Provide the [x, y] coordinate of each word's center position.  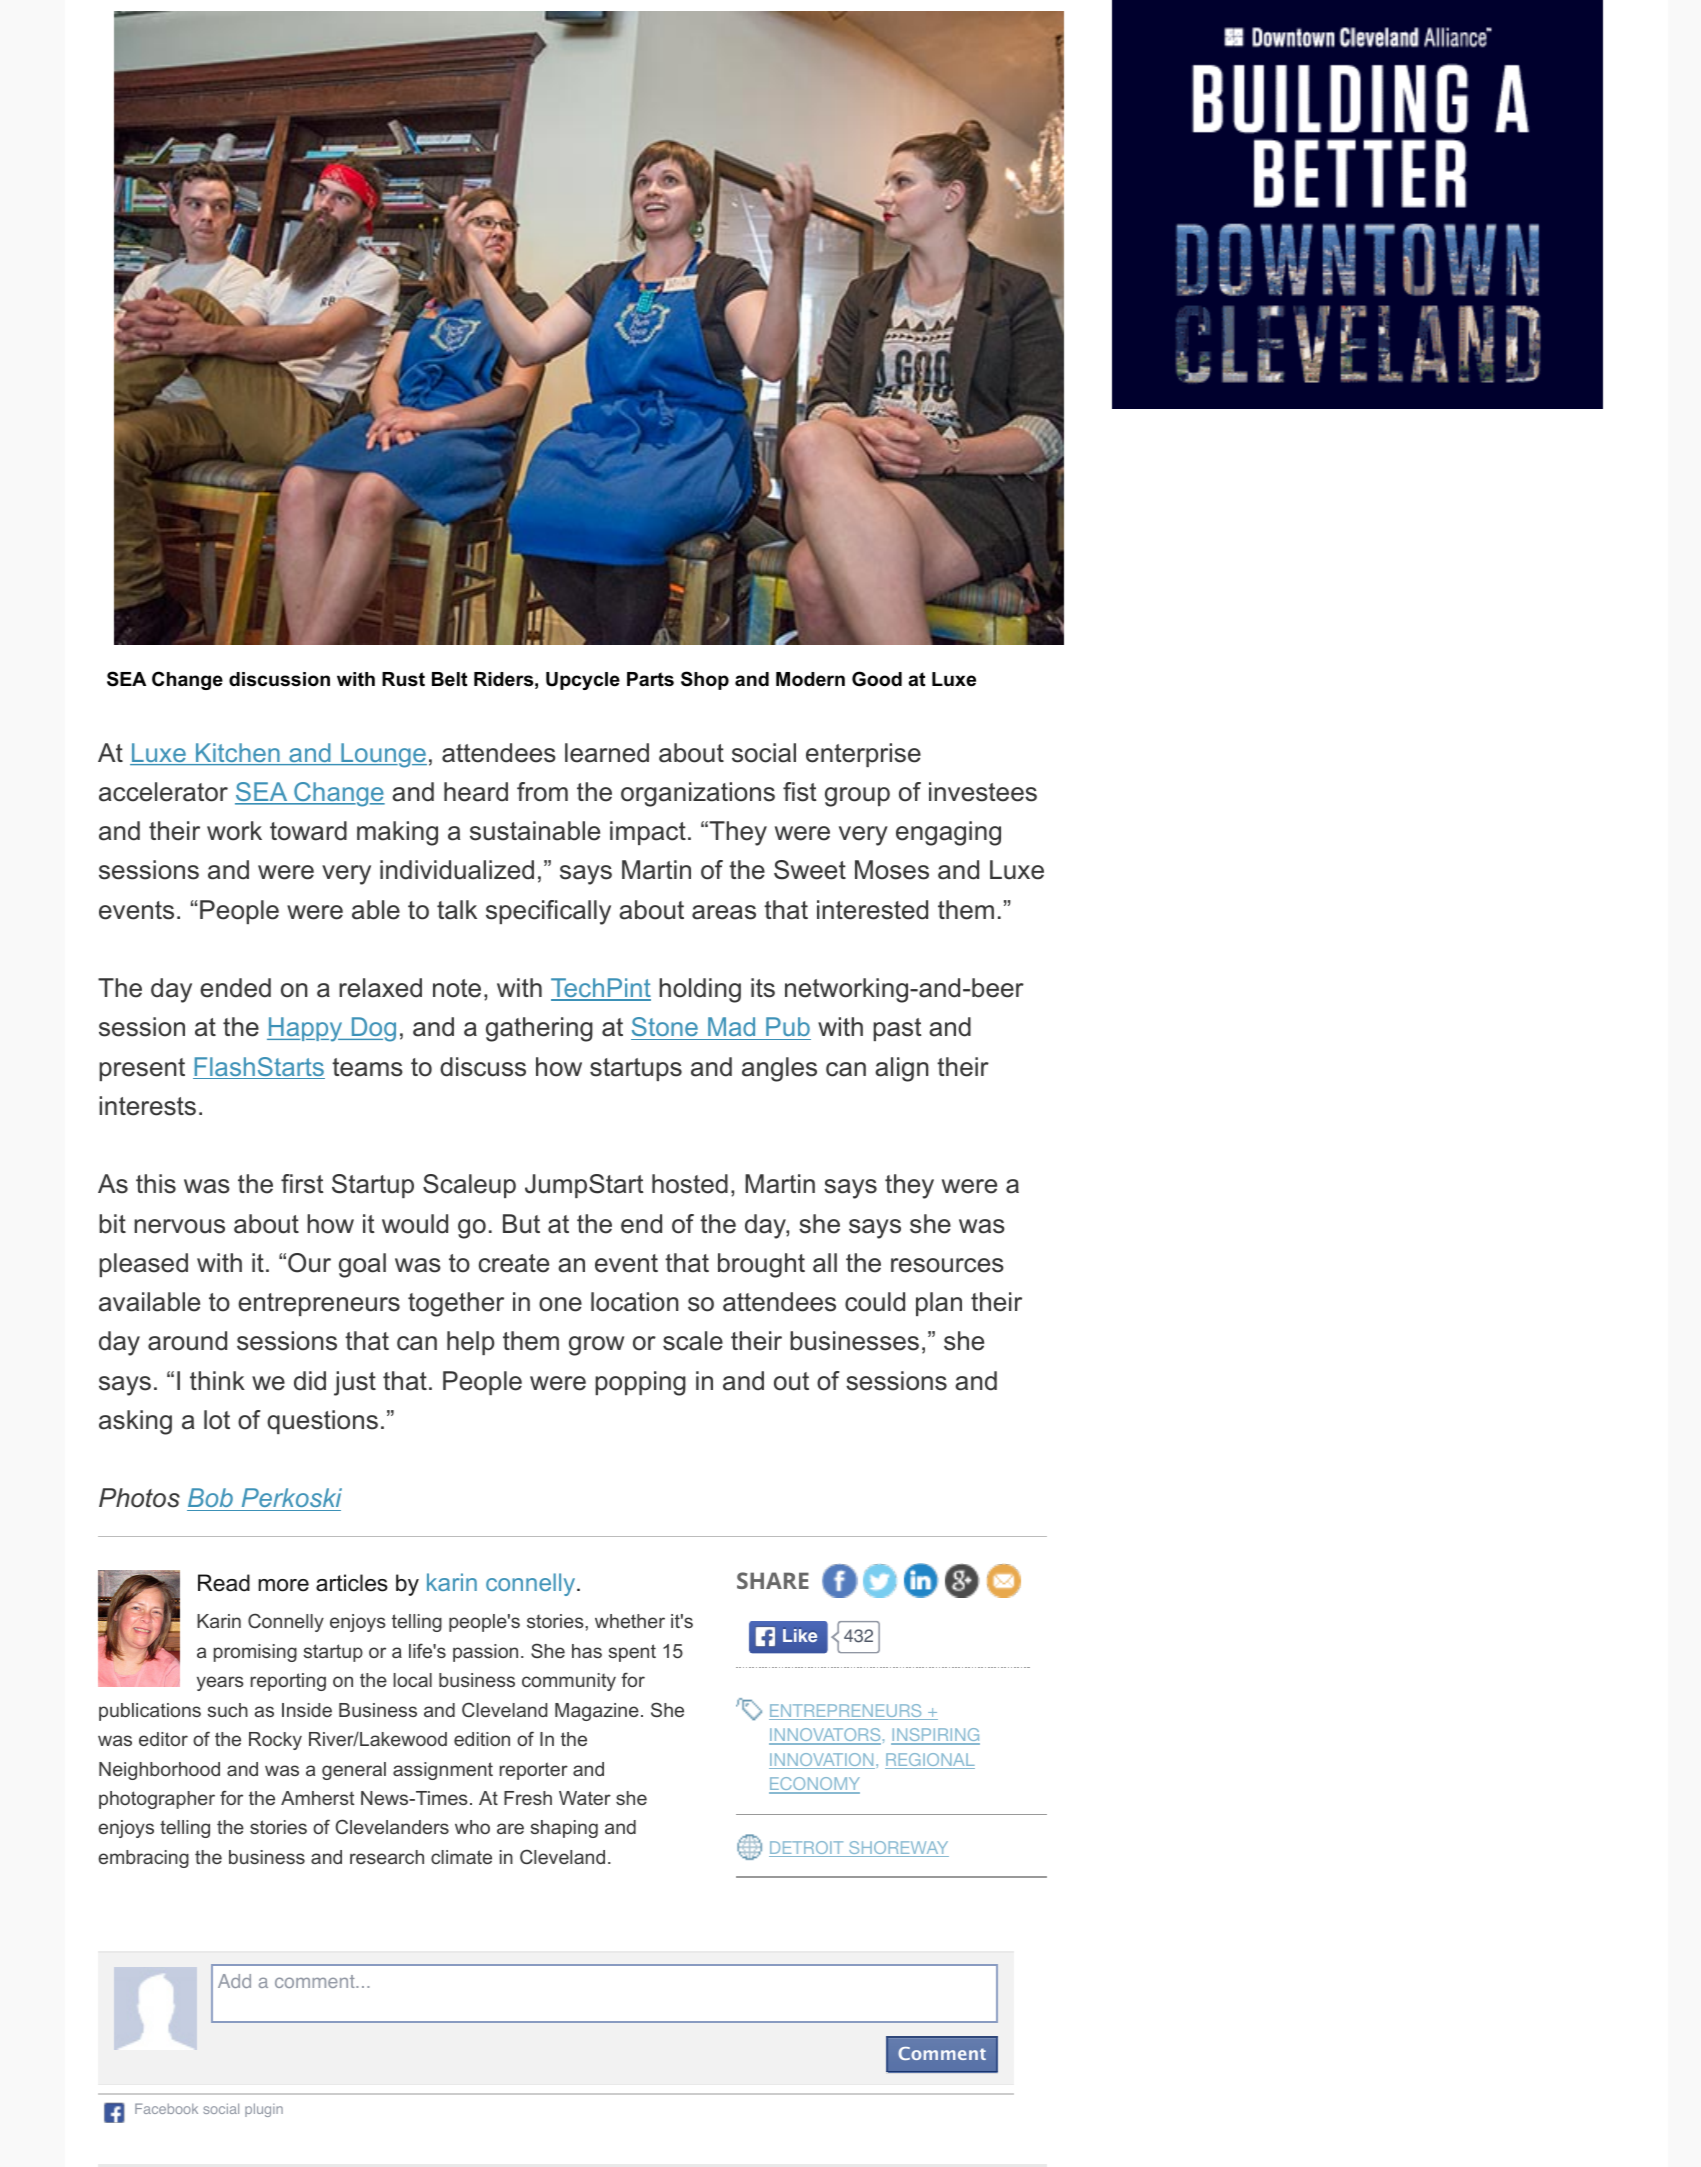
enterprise [863, 755]
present [142, 1069]
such [228, 1710]
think [217, 1380]
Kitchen [238, 754]
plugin [264, 2110]
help [470, 1343]
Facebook [166, 2108]
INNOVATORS [825, 1736]
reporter [534, 1771]
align [902, 1069]
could [875, 1302]
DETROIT [807, 1849]
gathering [539, 1029]
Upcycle [583, 681]
